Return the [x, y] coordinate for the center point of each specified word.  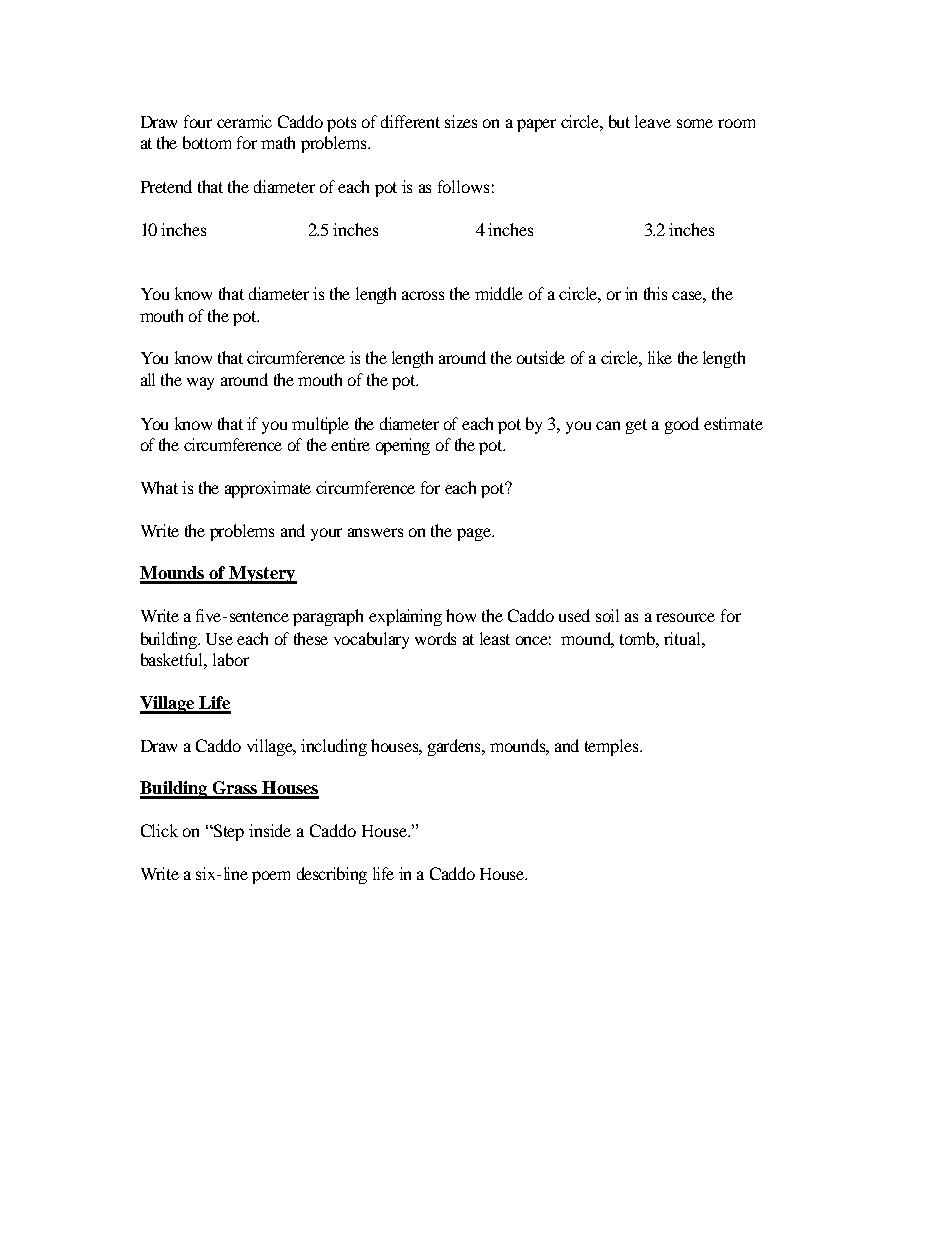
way [200, 383]
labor [231, 659]
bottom [207, 142]
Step [228, 832]
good [682, 425]
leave [653, 121]
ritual [683, 638]
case [689, 297]
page [475, 534]
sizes [461, 121]
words [435, 638]
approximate [268, 489]
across [423, 295]
